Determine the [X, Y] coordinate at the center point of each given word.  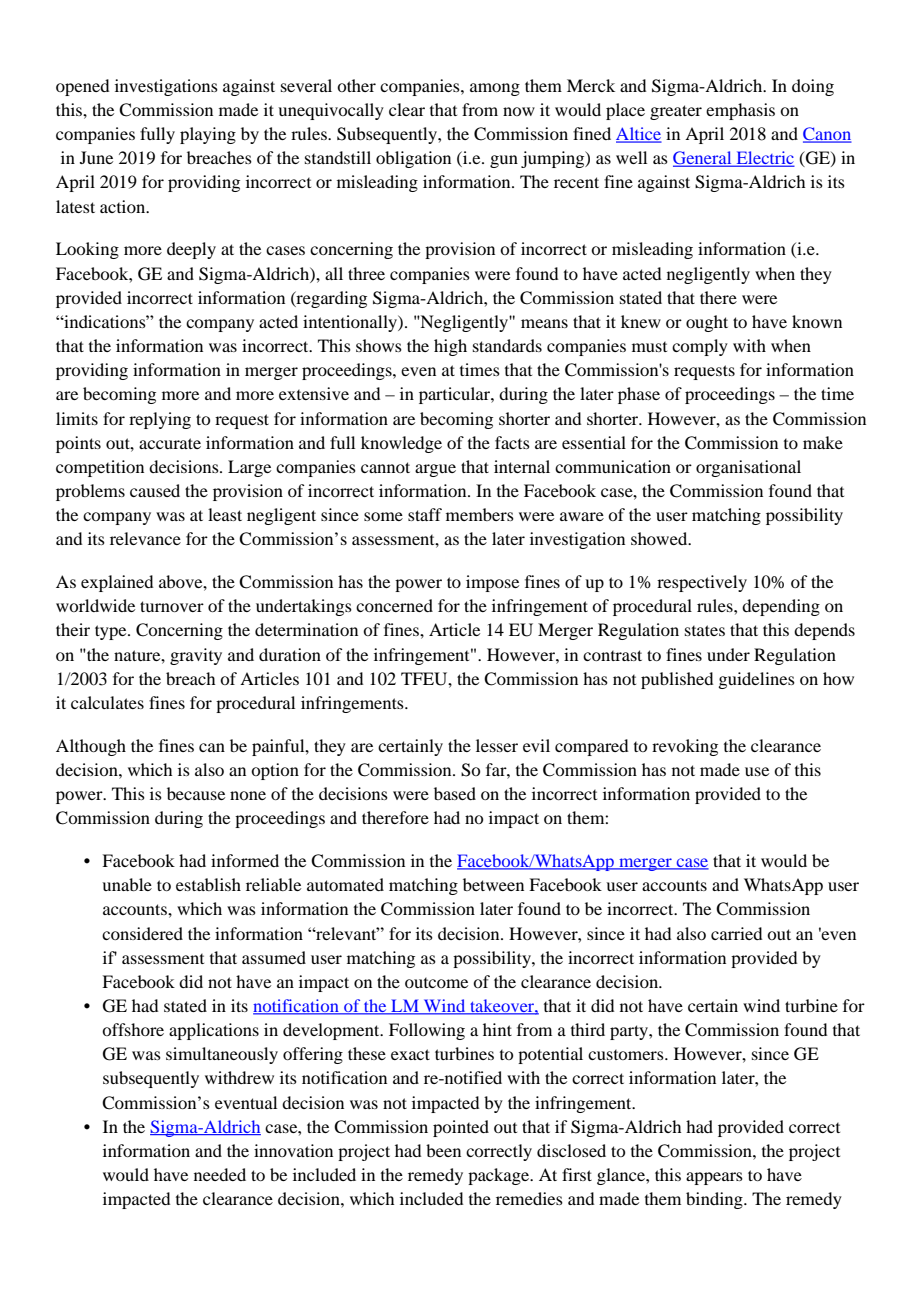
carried [736, 933]
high [450, 347]
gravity [196, 656]
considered [142, 933]
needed [220, 1174]
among [495, 89]
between [493, 884]
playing [208, 135]
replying [160, 420]
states [705, 630]
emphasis [740, 111]
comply [700, 347]
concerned [394, 605]
